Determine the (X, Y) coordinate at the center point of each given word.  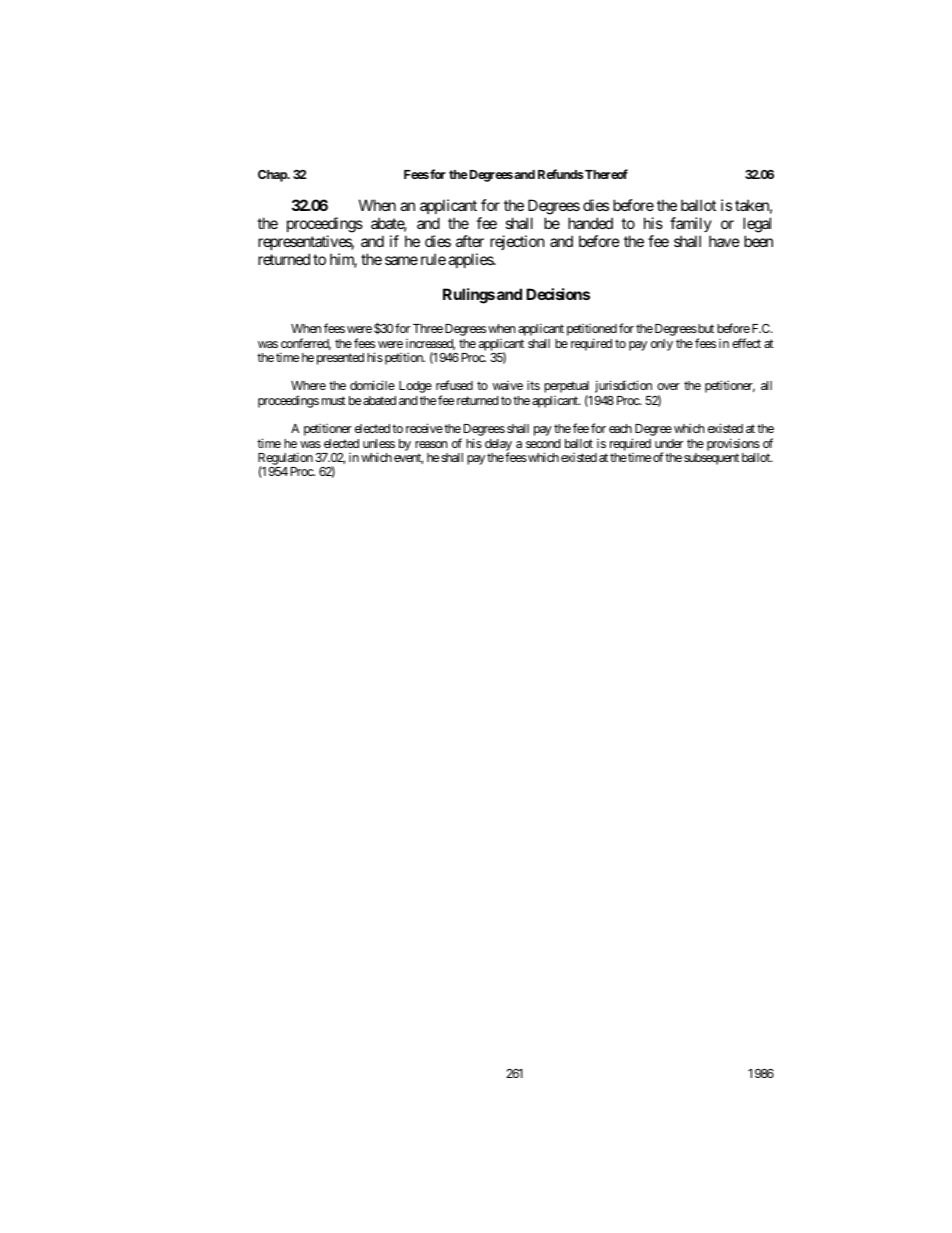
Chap (273, 176)
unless (379, 443)
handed (590, 223)
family (691, 224)
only (662, 345)
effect (746, 343)
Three (428, 328)
